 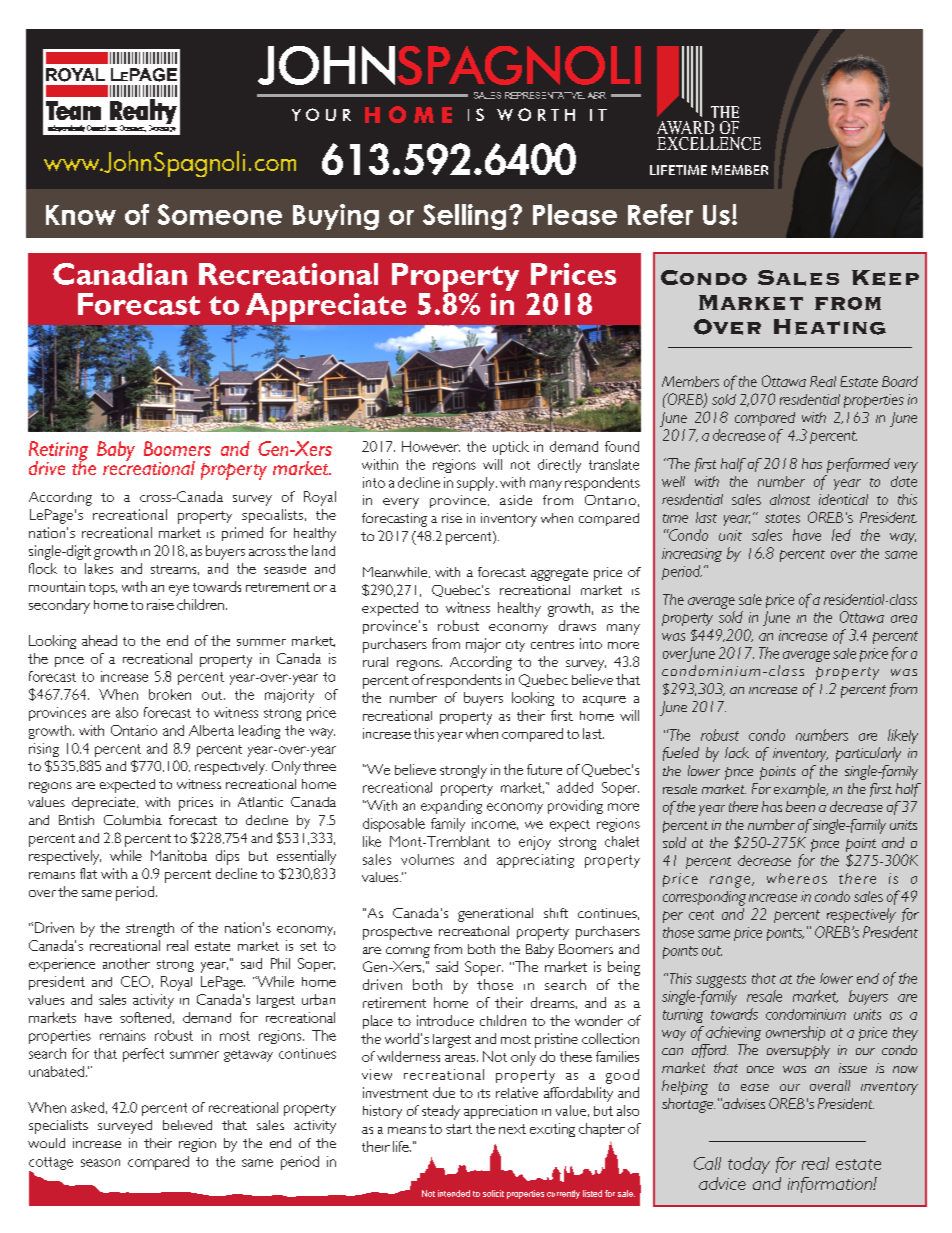 What do you see at coordinates (721, 981) in the screenshot?
I see `suggests` at bounding box center [721, 981].
